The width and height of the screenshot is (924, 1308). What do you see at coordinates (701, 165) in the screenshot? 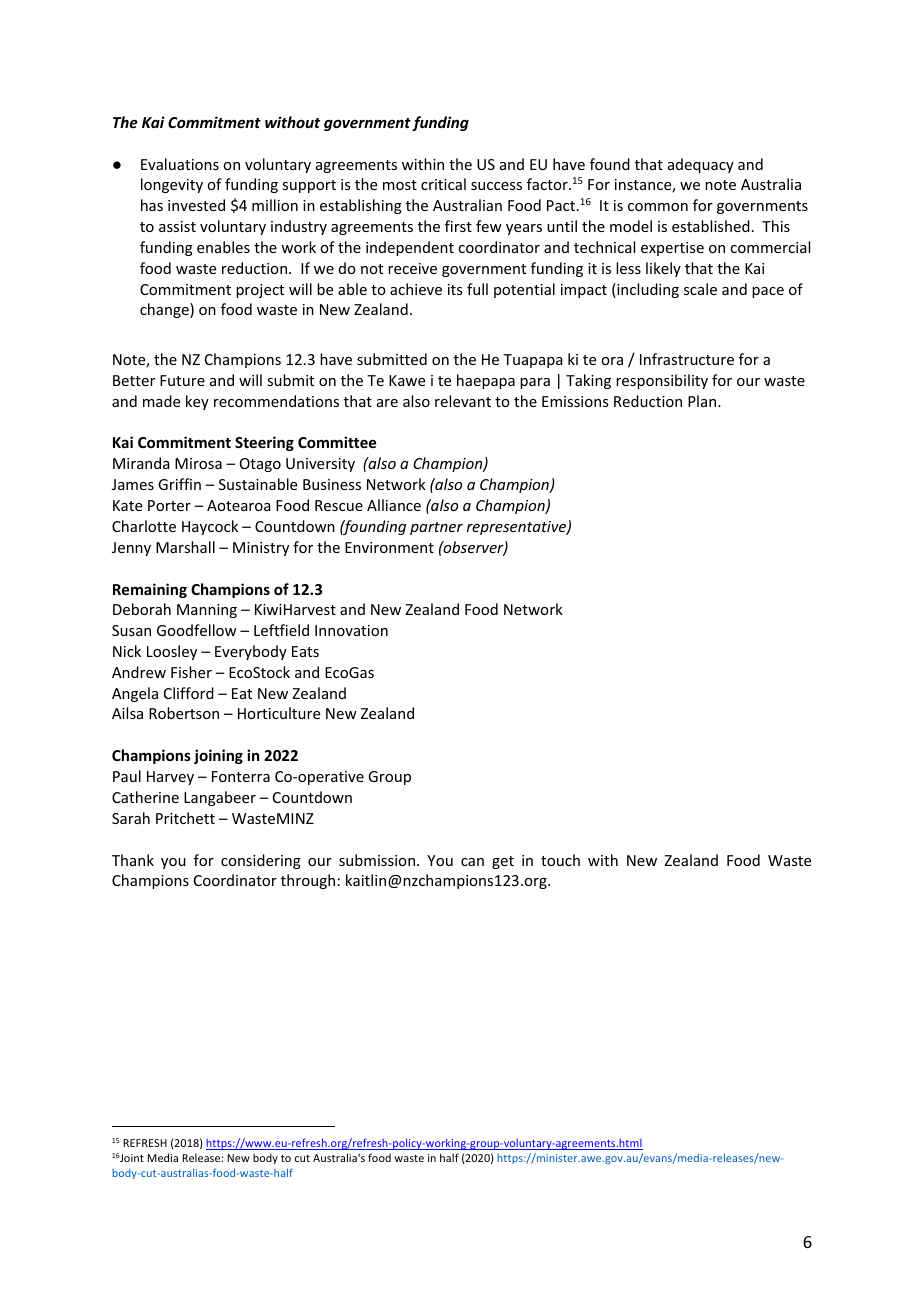
I see `adequacy` at bounding box center [701, 165].
